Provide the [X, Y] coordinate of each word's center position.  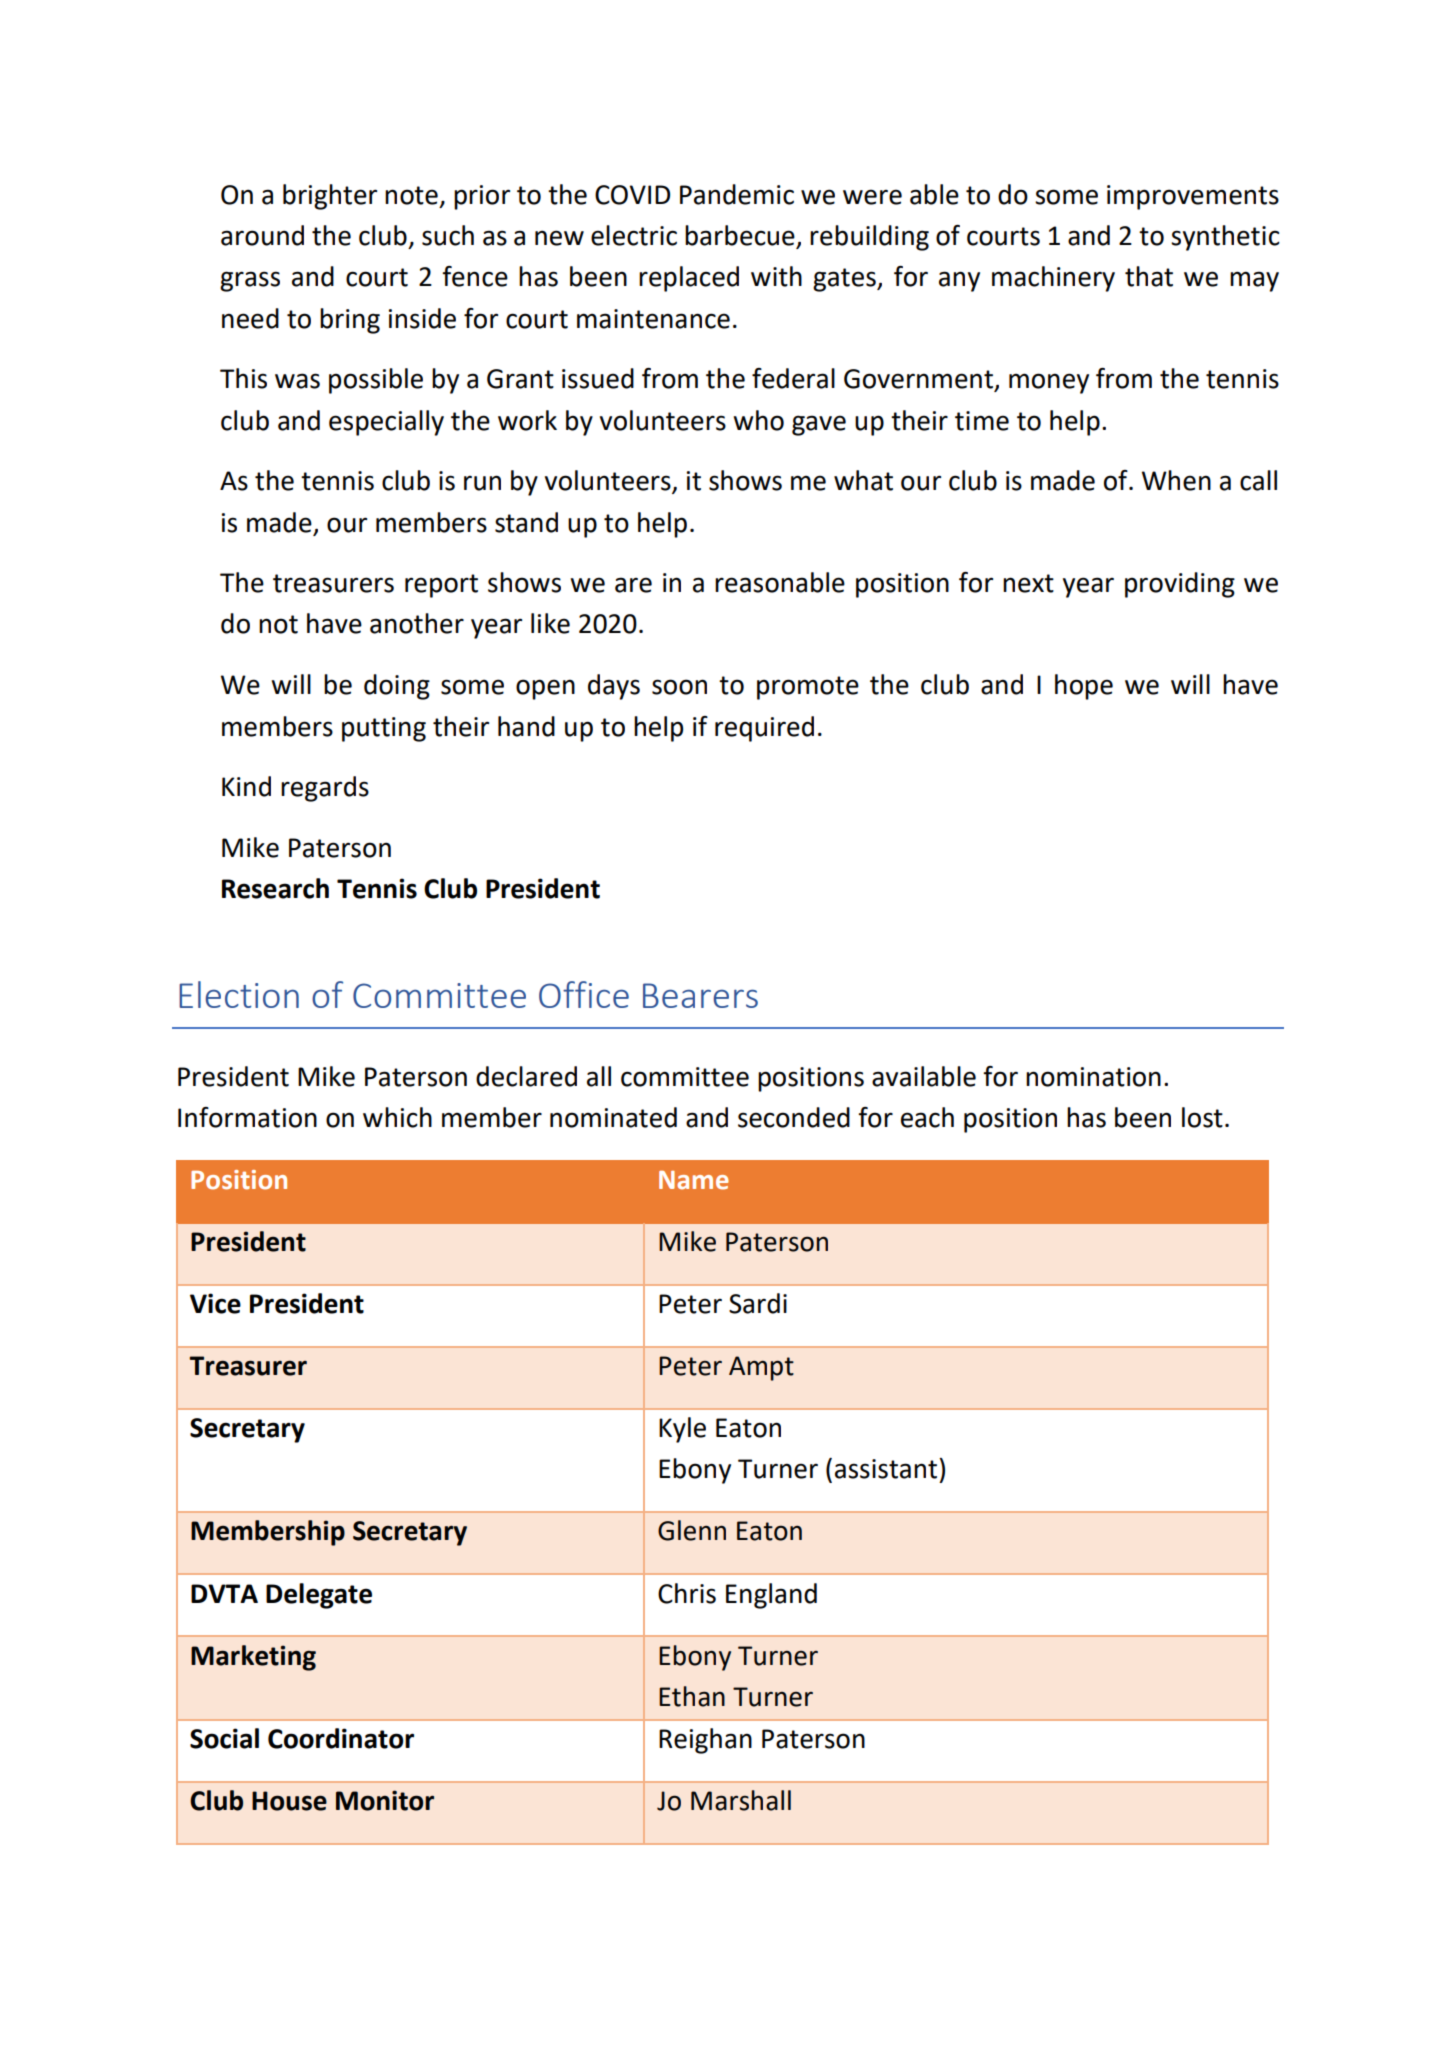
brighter [330, 197]
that [1149, 276]
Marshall [741, 1800]
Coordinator [341, 1738]
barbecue [741, 236]
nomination [1093, 1077]
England [771, 1596]
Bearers [700, 995]
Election [239, 994]
